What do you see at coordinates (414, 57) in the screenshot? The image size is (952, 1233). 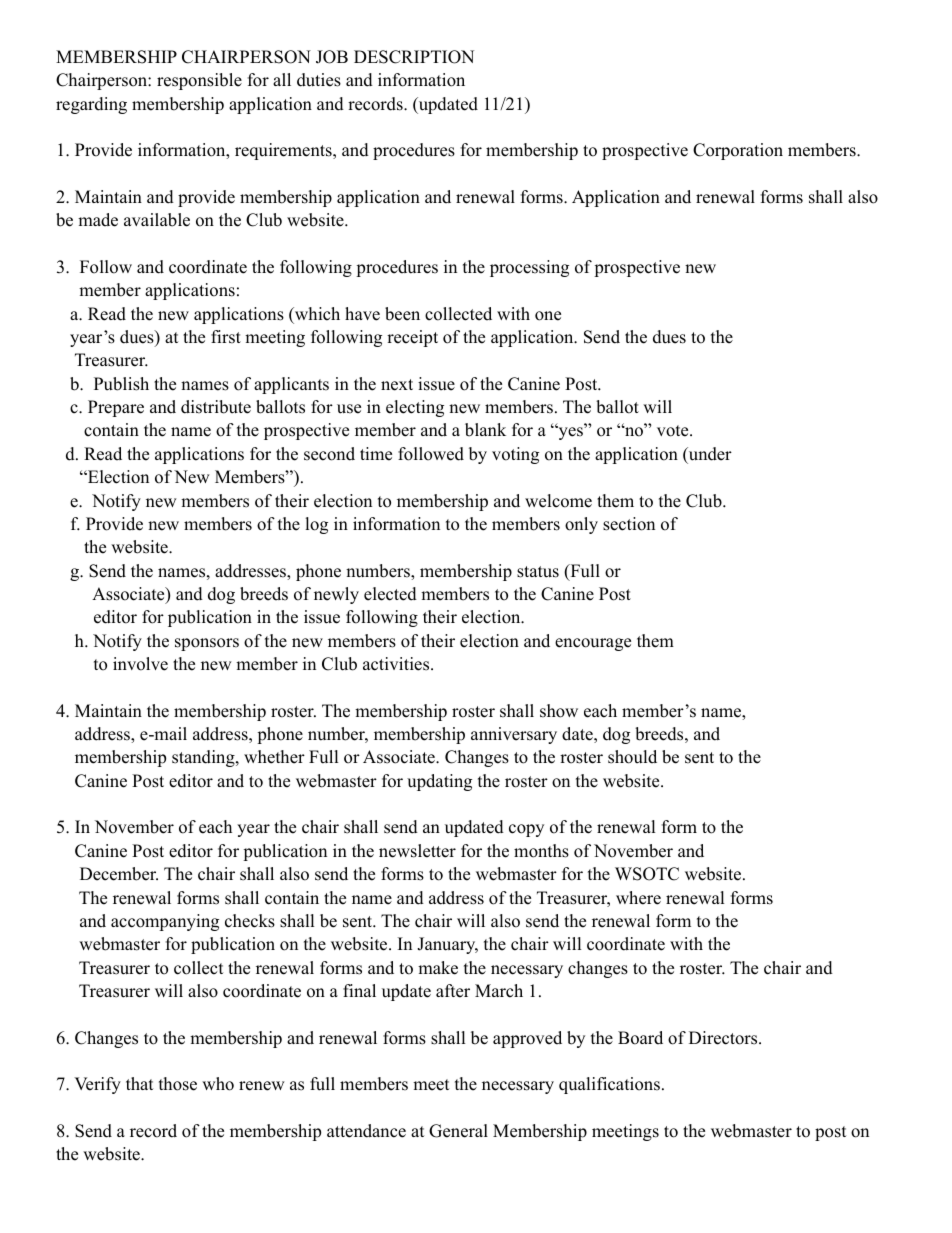 I see `DESCRIPTION` at bounding box center [414, 57].
